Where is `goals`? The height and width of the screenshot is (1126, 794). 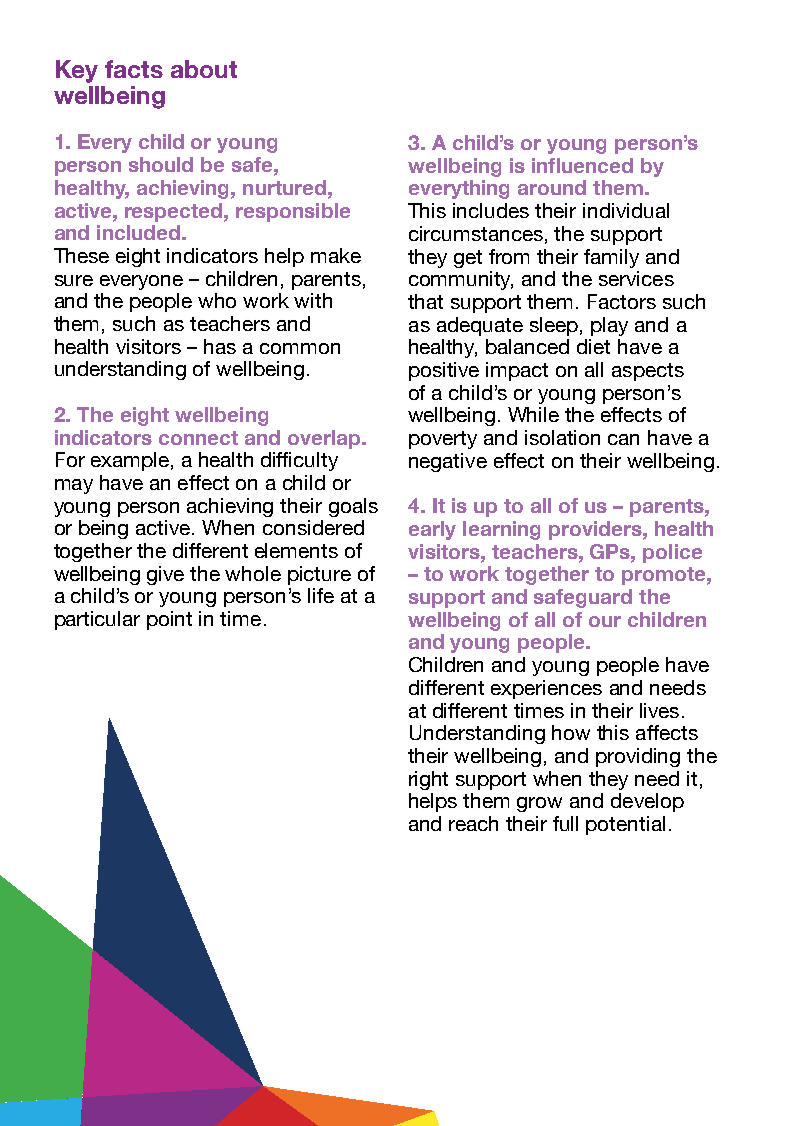
goals is located at coordinates (353, 507).
